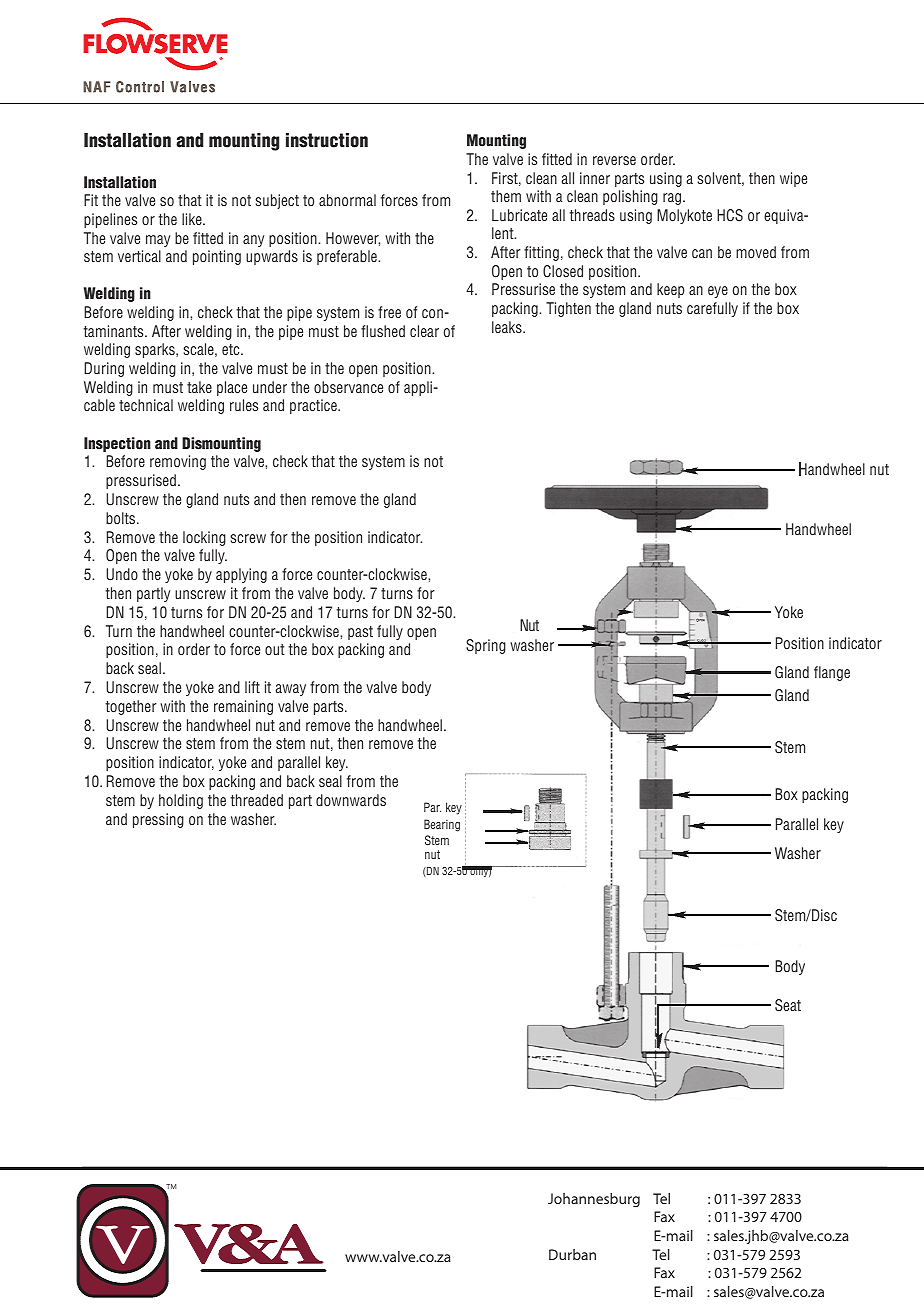 The image size is (924, 1308). Describe the element at coordinates (193, 219) in the screenshot. I see `like` at that location.
